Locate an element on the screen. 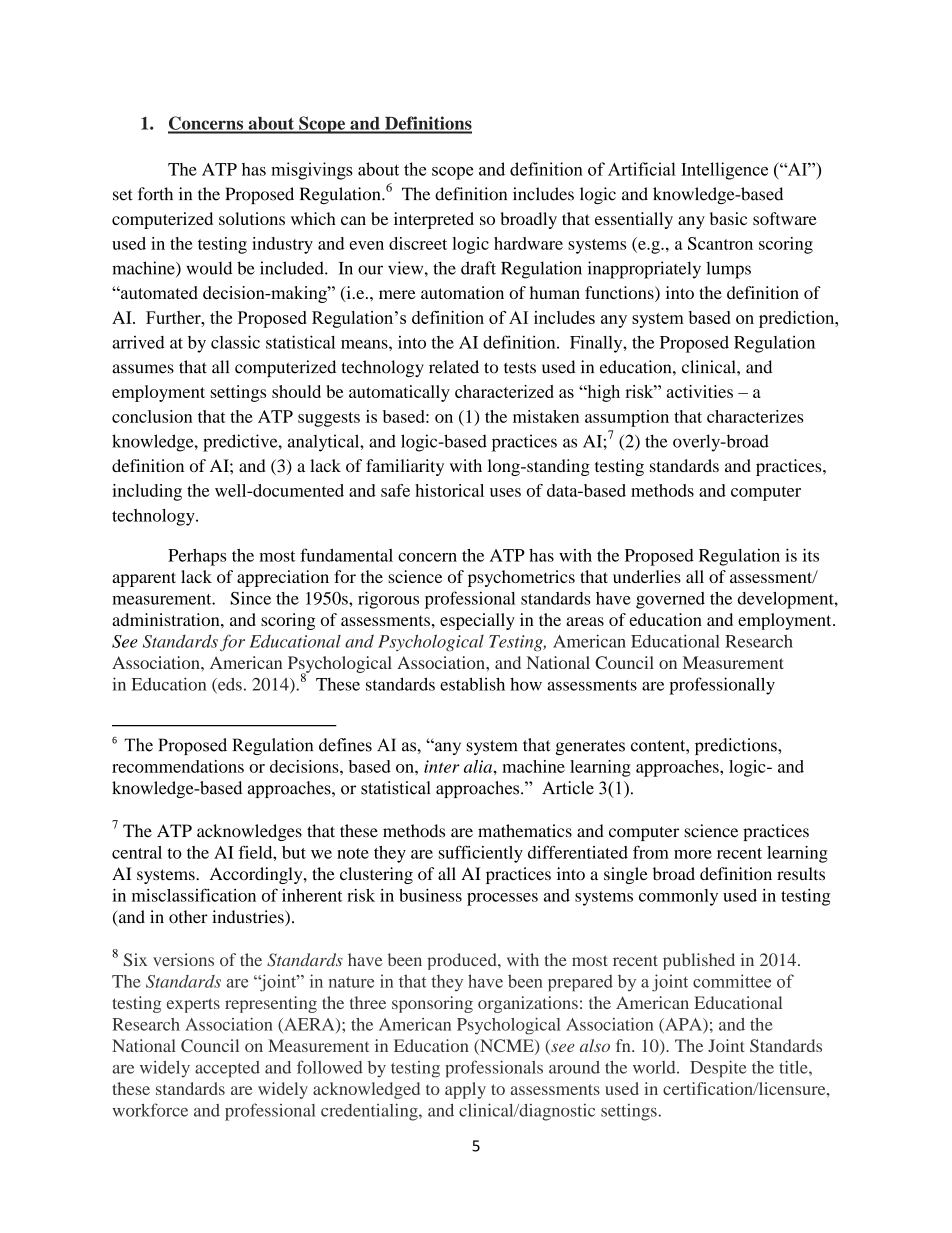 The width and height of the screenshot is (952, 1233). more is located at coordinates (693, 854).
